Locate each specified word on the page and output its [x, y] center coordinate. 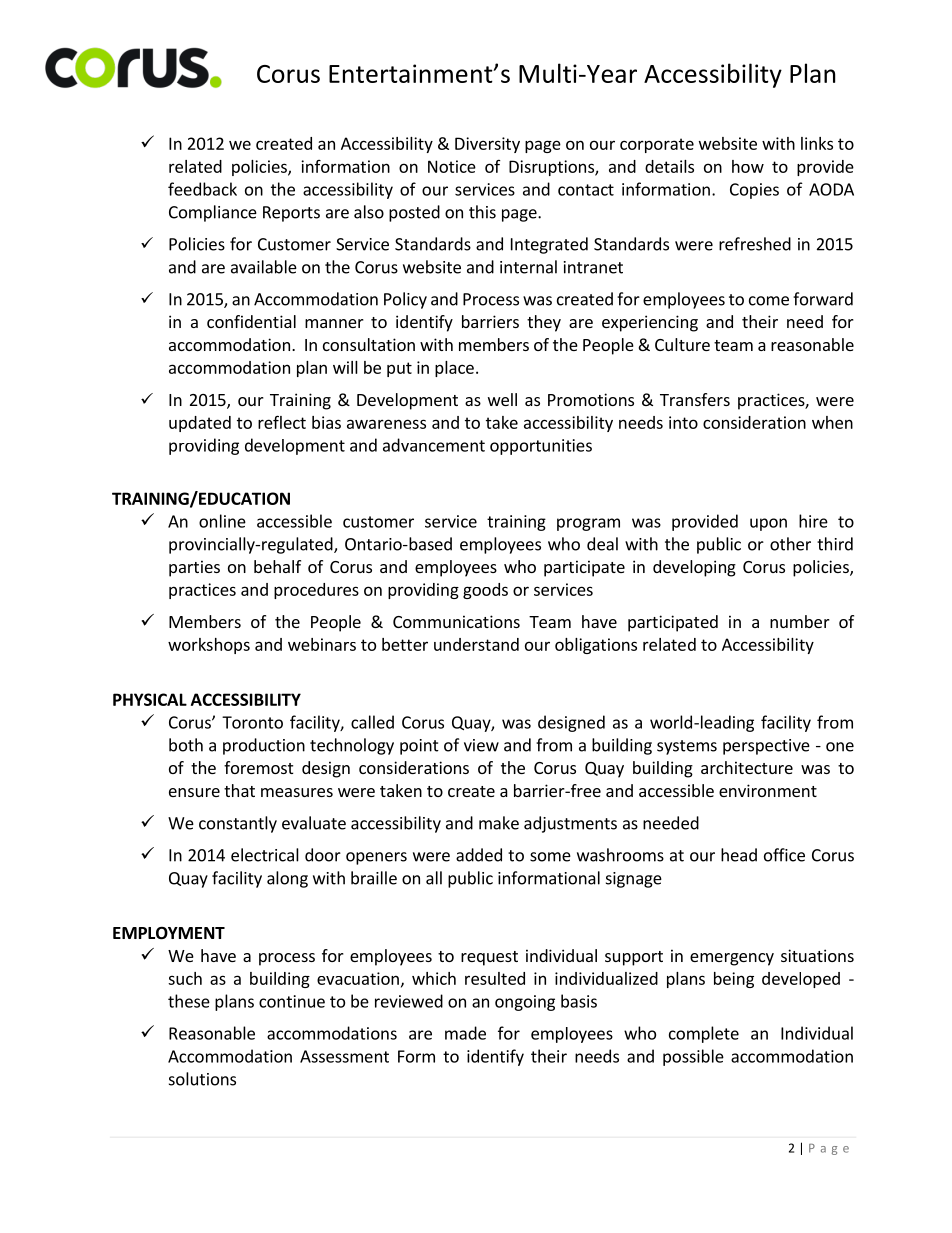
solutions [202, 1079]
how [748, 166]
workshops [209, 646]
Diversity [487, 145]
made [465, 1033]
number [800, 621]
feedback [202, 189]
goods [485, 591]
